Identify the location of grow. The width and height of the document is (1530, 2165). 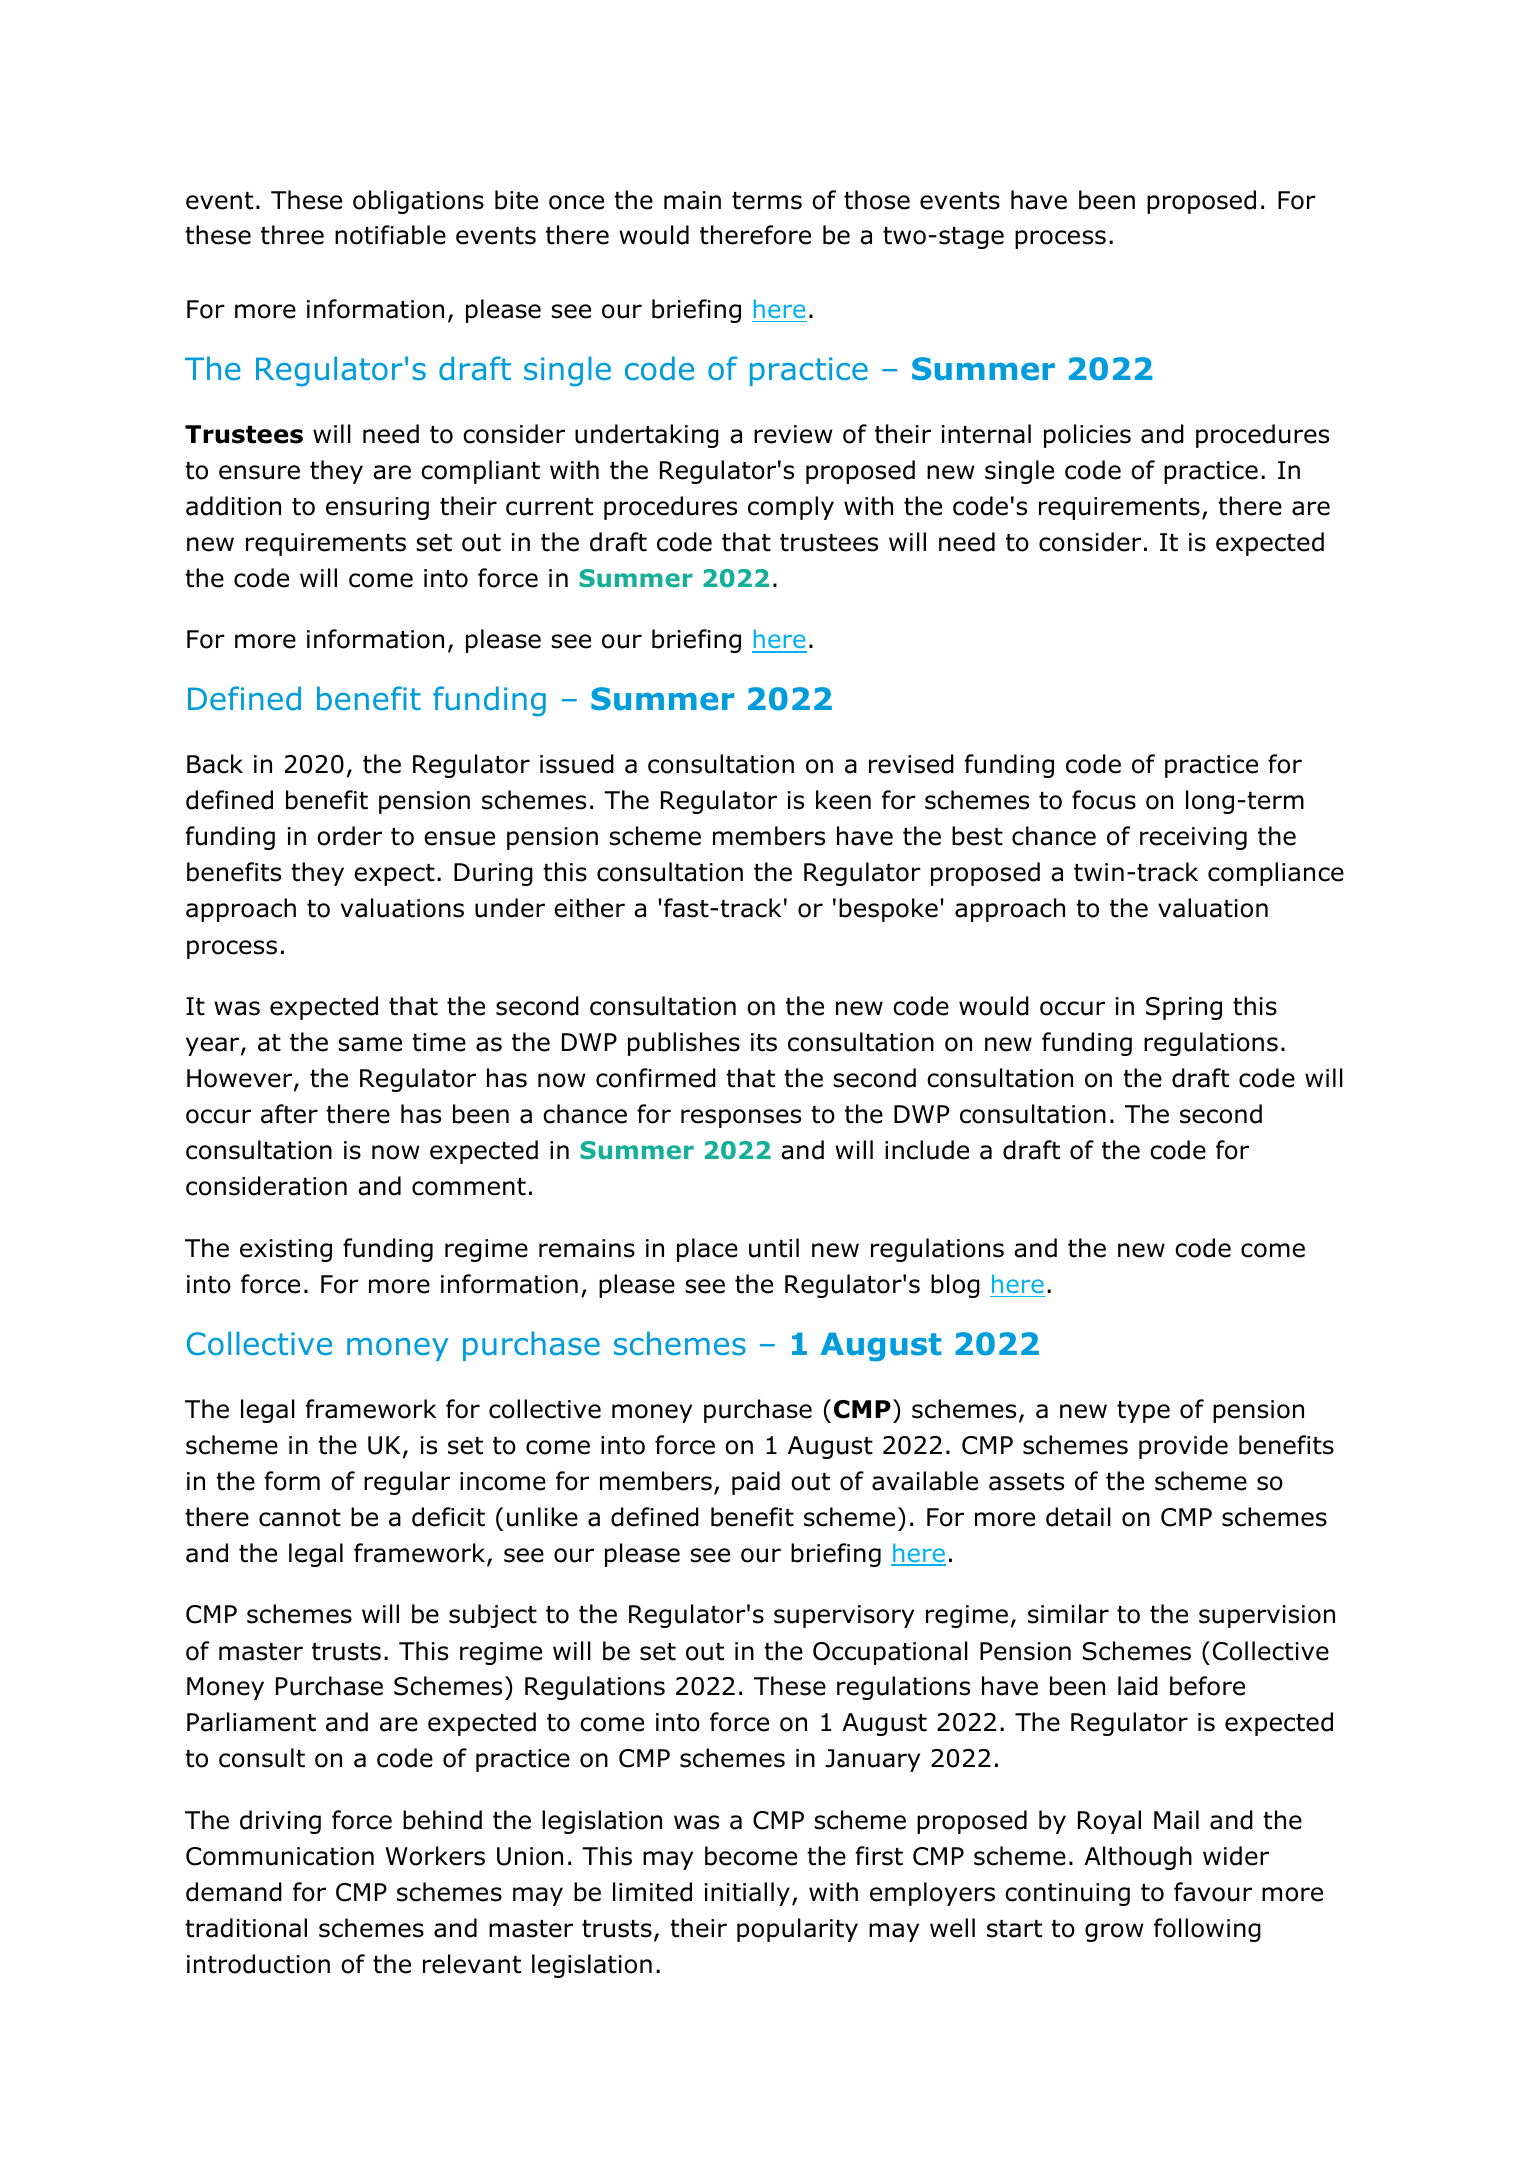
(1114, 1932).
